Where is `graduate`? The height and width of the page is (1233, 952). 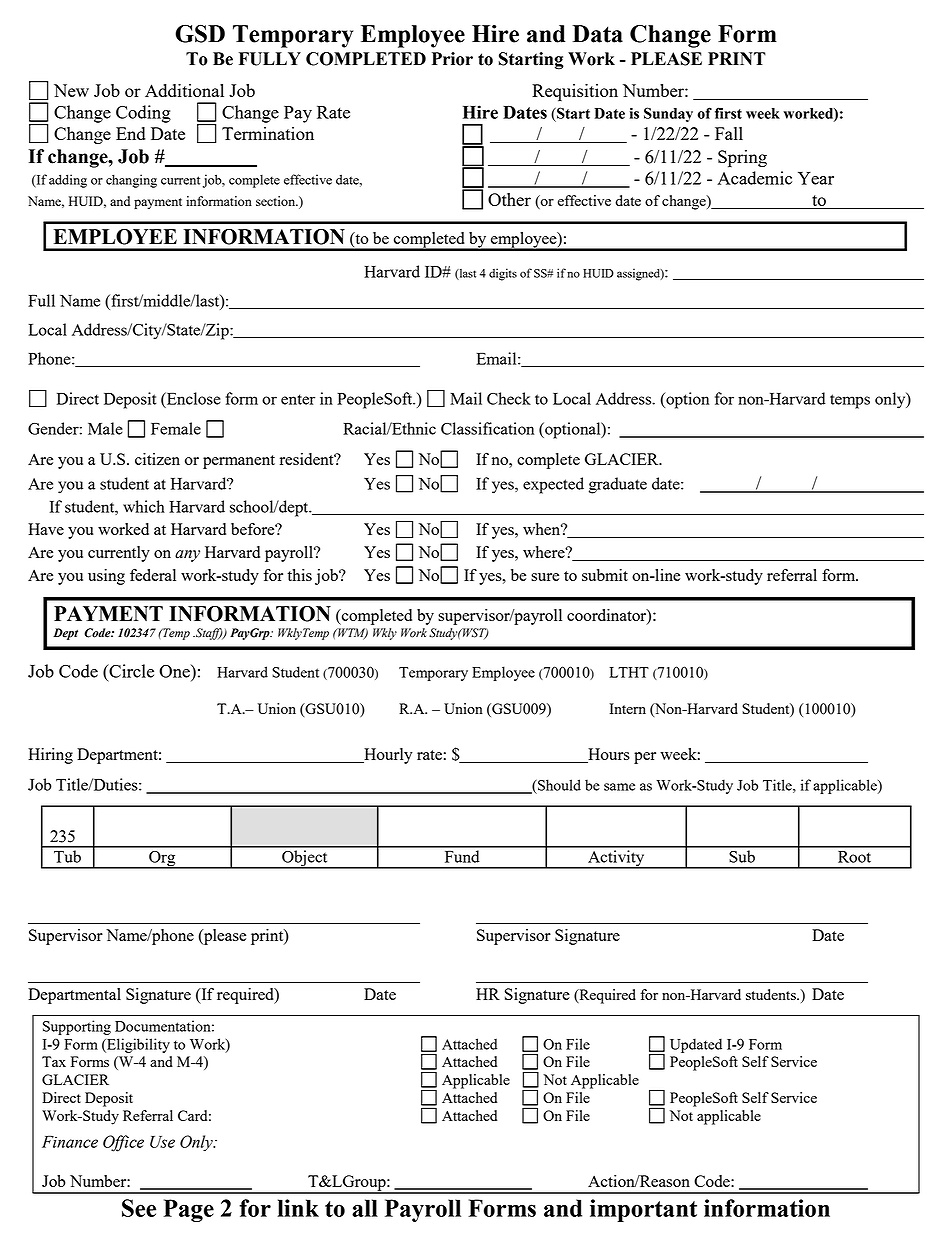
graduate is located at coordinates (618, 485).
